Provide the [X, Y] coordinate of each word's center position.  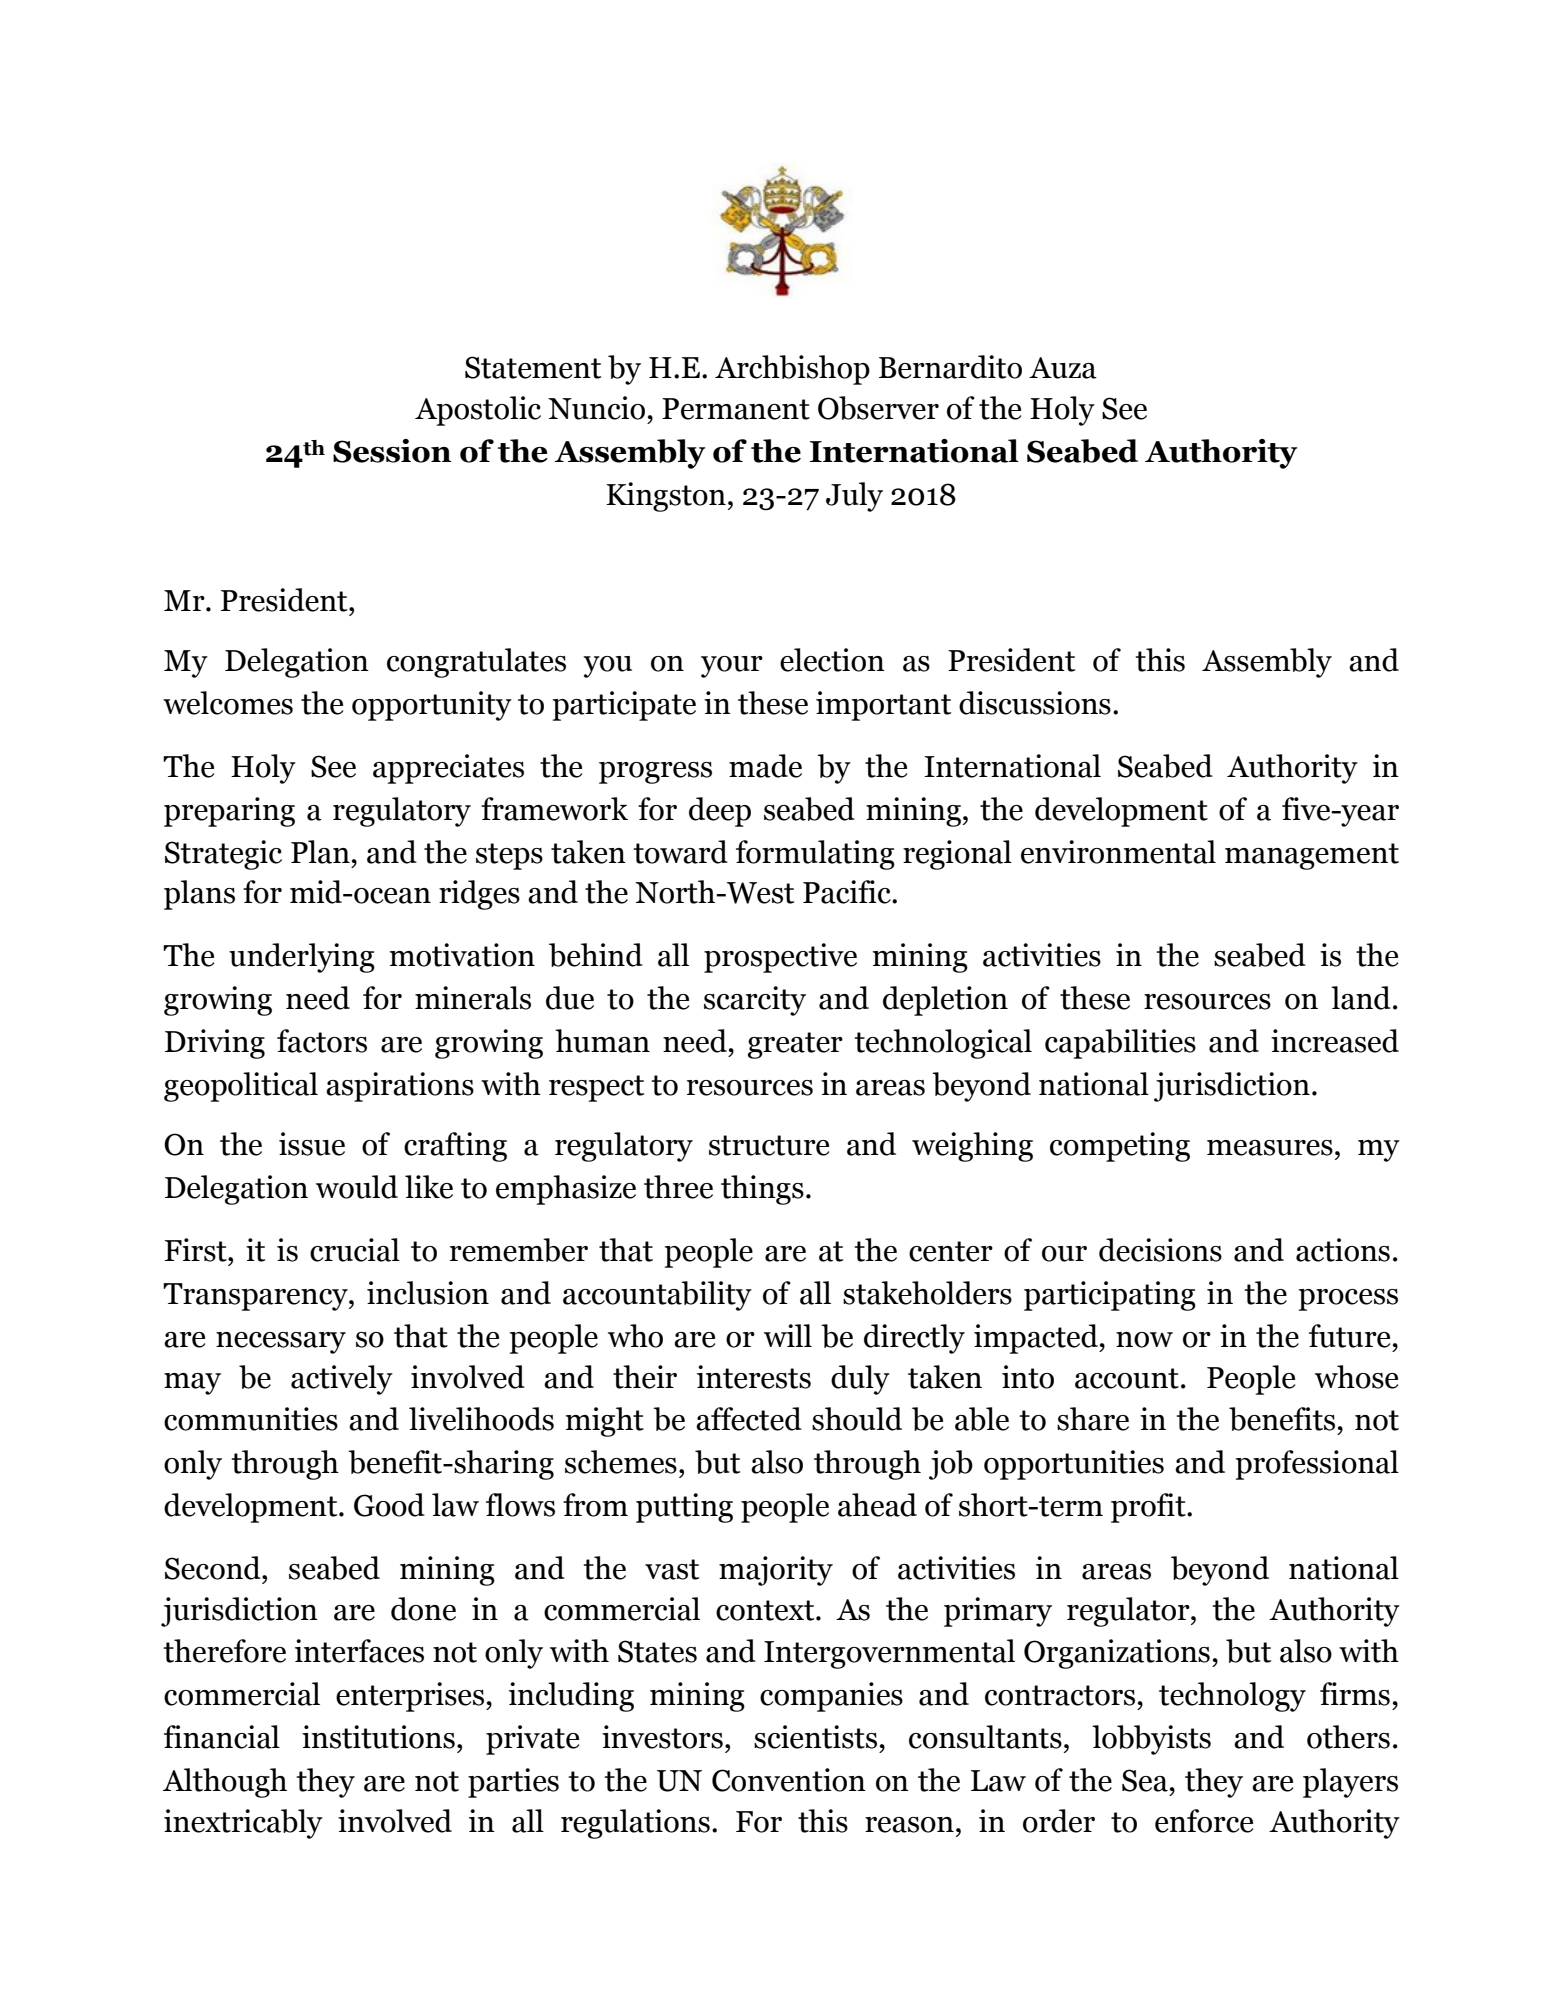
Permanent [736, 409]
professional [1317, 1465]
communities [251, 1419]
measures [1270, 1148]
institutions [378, 1737]
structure [769, 1145]
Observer [878, 408]
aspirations [400, 1087]
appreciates [448, 769]
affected [749, 1419]
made [765, 766]
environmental [1118, 852]
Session [392, 451]
